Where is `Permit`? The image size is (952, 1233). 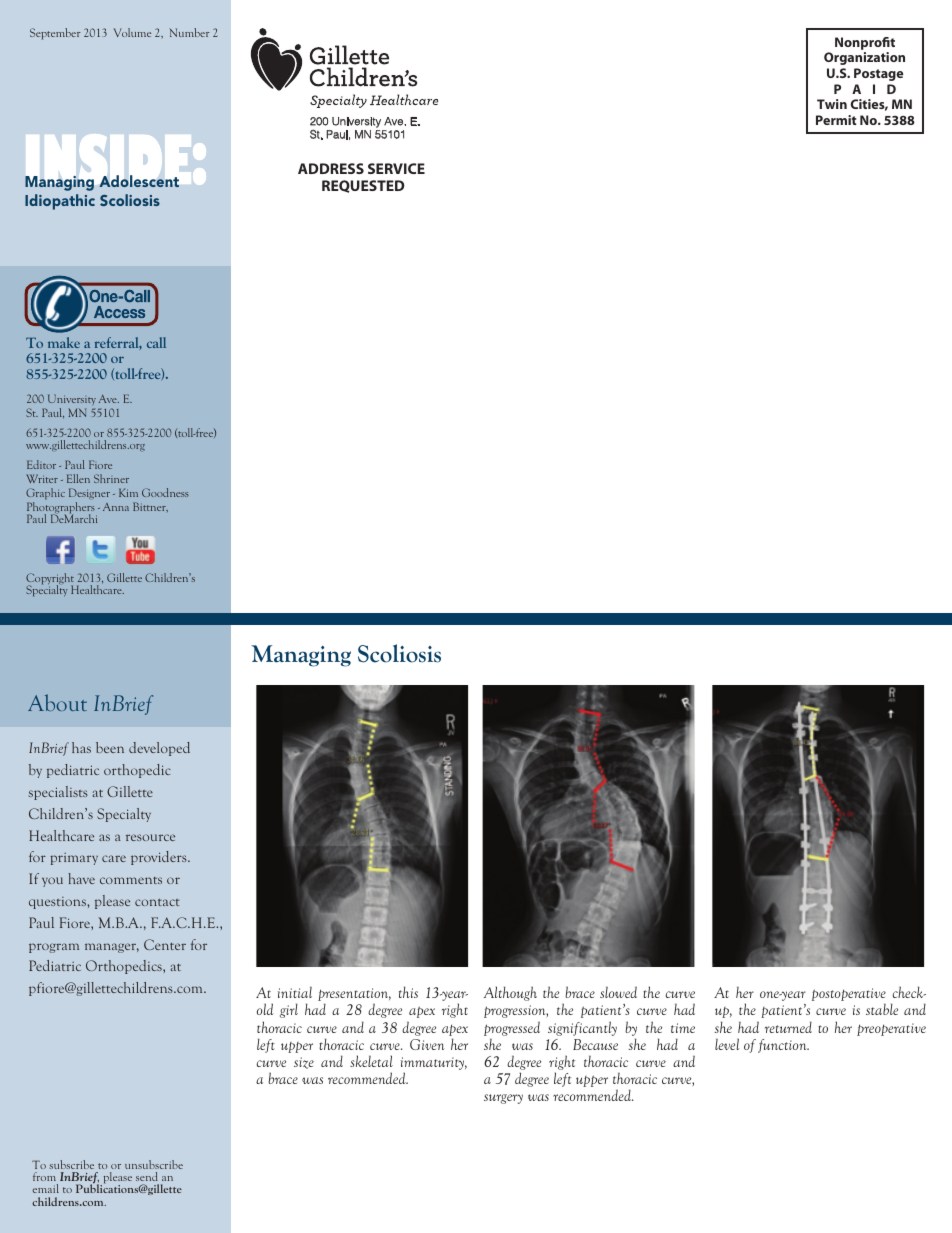 Permit is located at coordinates (836, 120).
